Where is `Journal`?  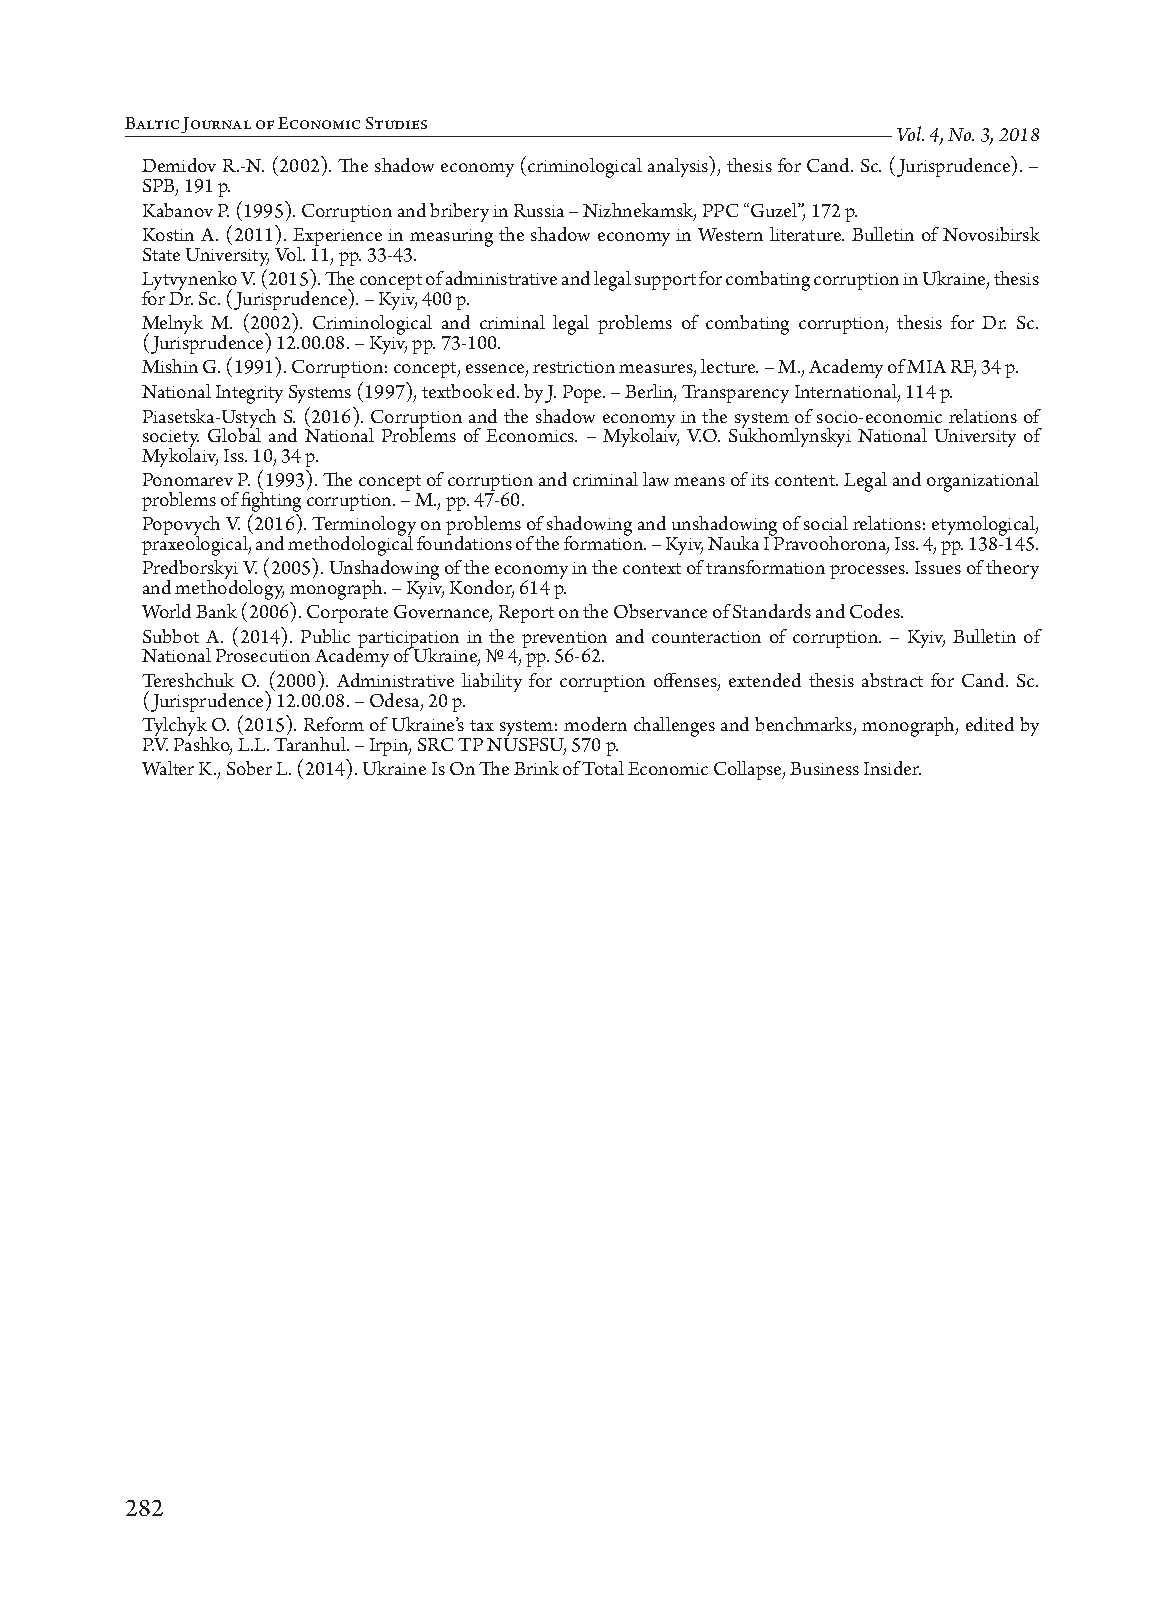 Journal is located at coordinates (216, 125).
